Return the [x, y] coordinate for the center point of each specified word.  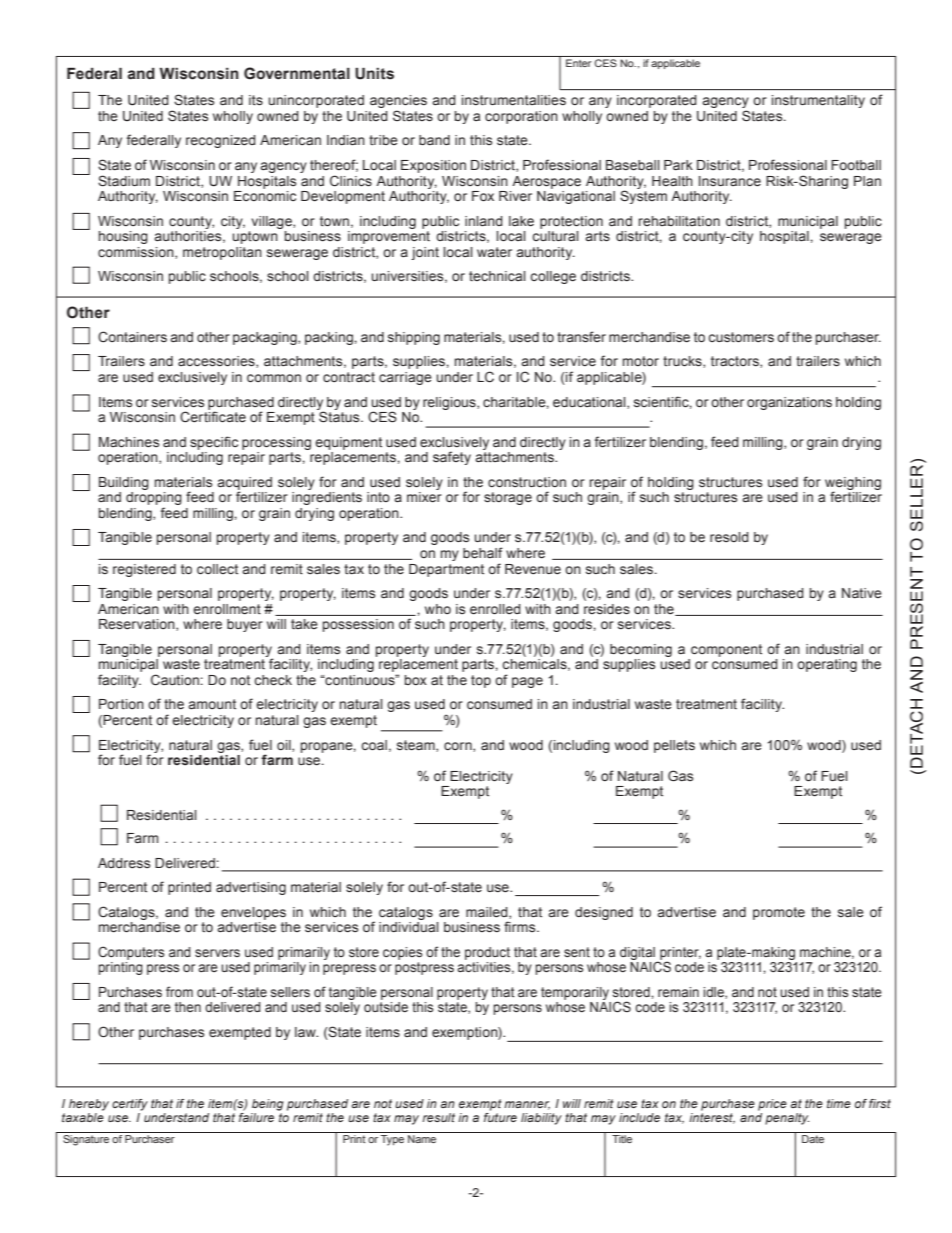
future [500, 1117]
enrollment [227, 609]
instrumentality [818, 101]
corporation [521, 117]
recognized [221, 141]
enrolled [495, 609]
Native [862, 593]
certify [130, 1105]
